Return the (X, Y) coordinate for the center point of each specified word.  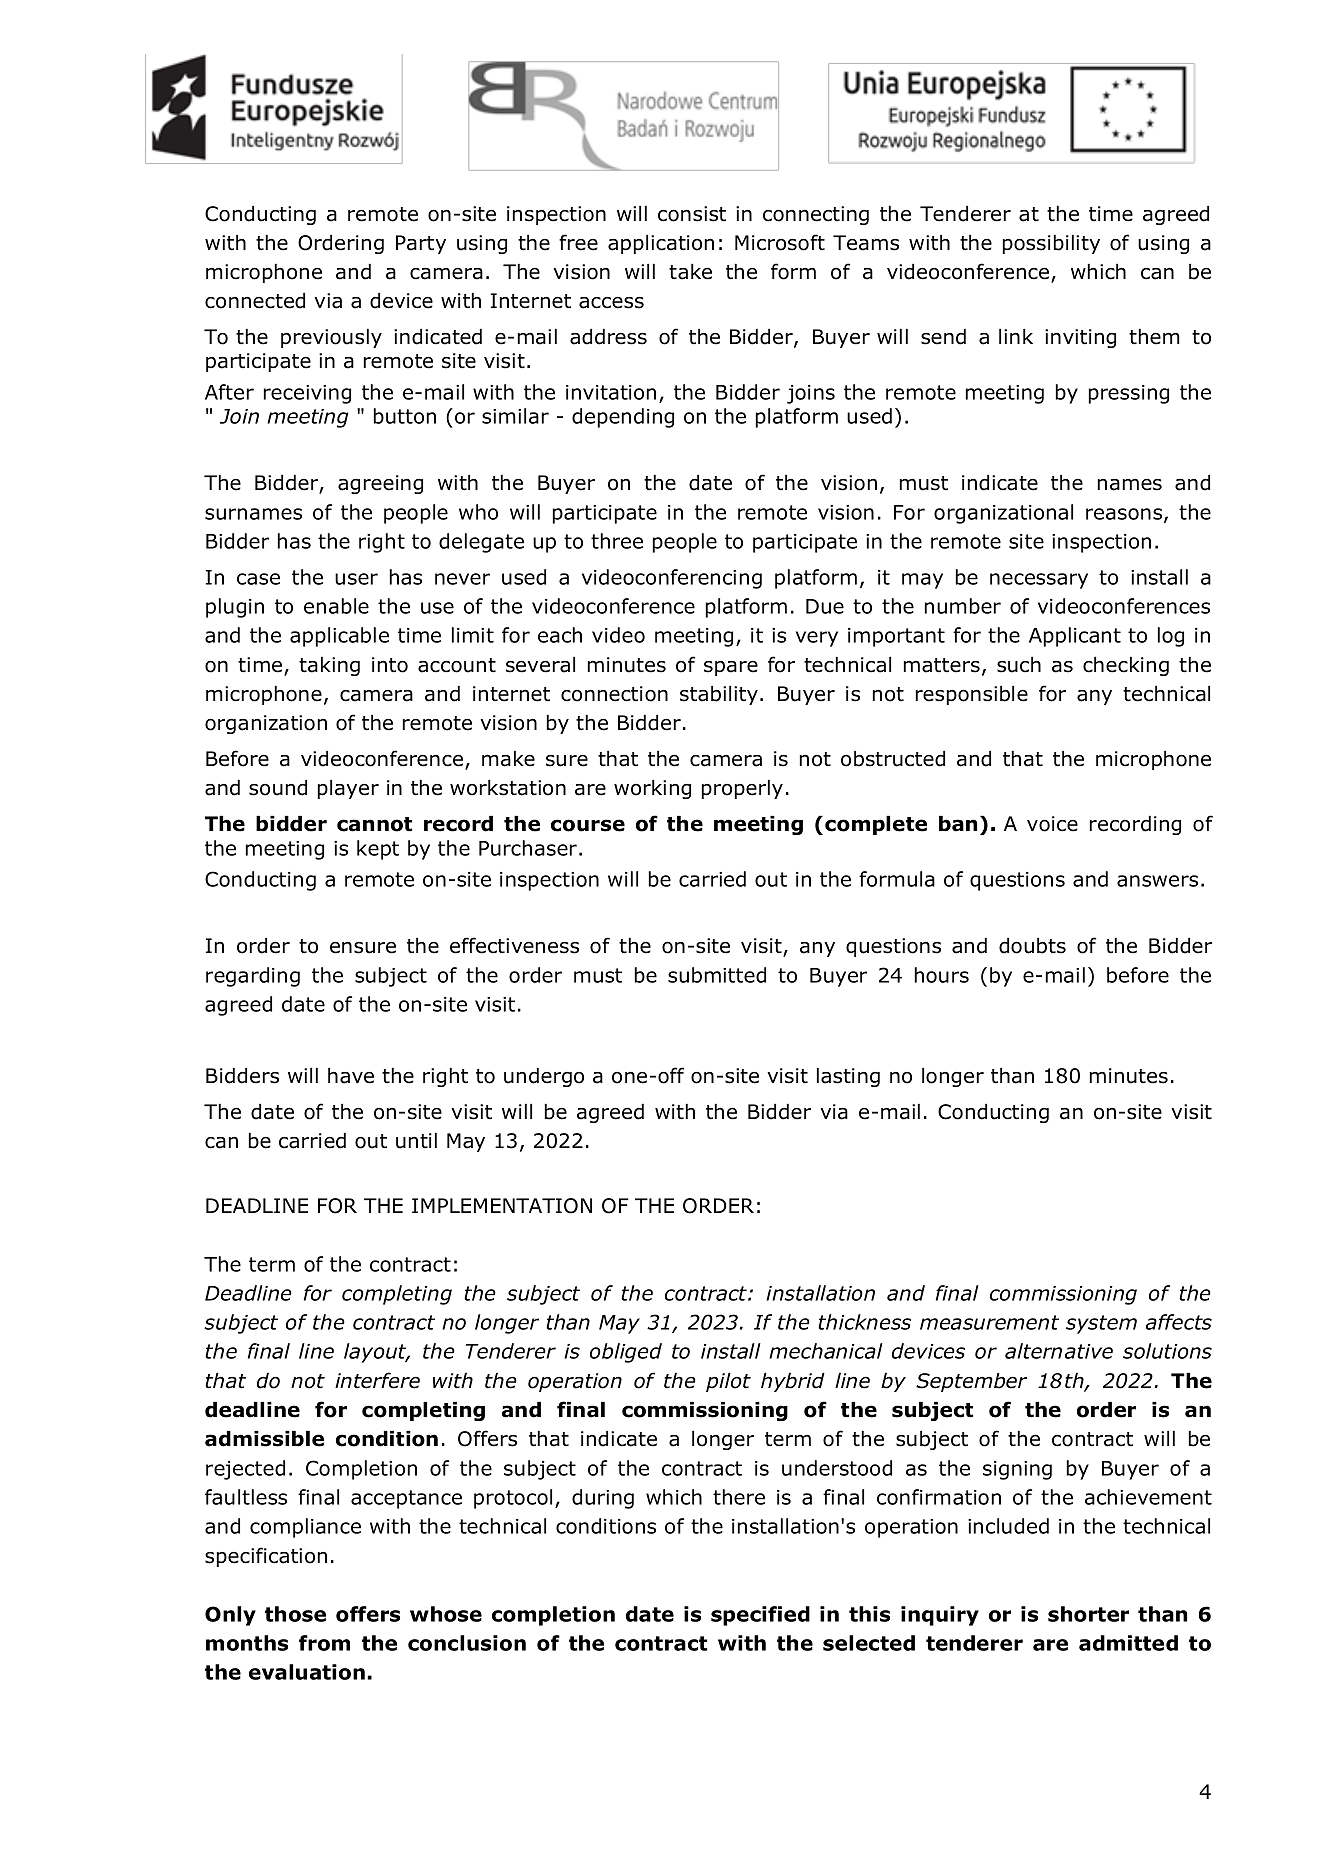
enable (336, 606)
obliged (626, 1353)
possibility (1051, 244)
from (324, 1643)
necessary (1039, 581)
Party (421, 244)
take (690, 272)
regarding (253, 977)
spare (731, 668)
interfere (377, 1380)
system (1101, 1324)
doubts (1032, 946)
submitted (717, 975)
